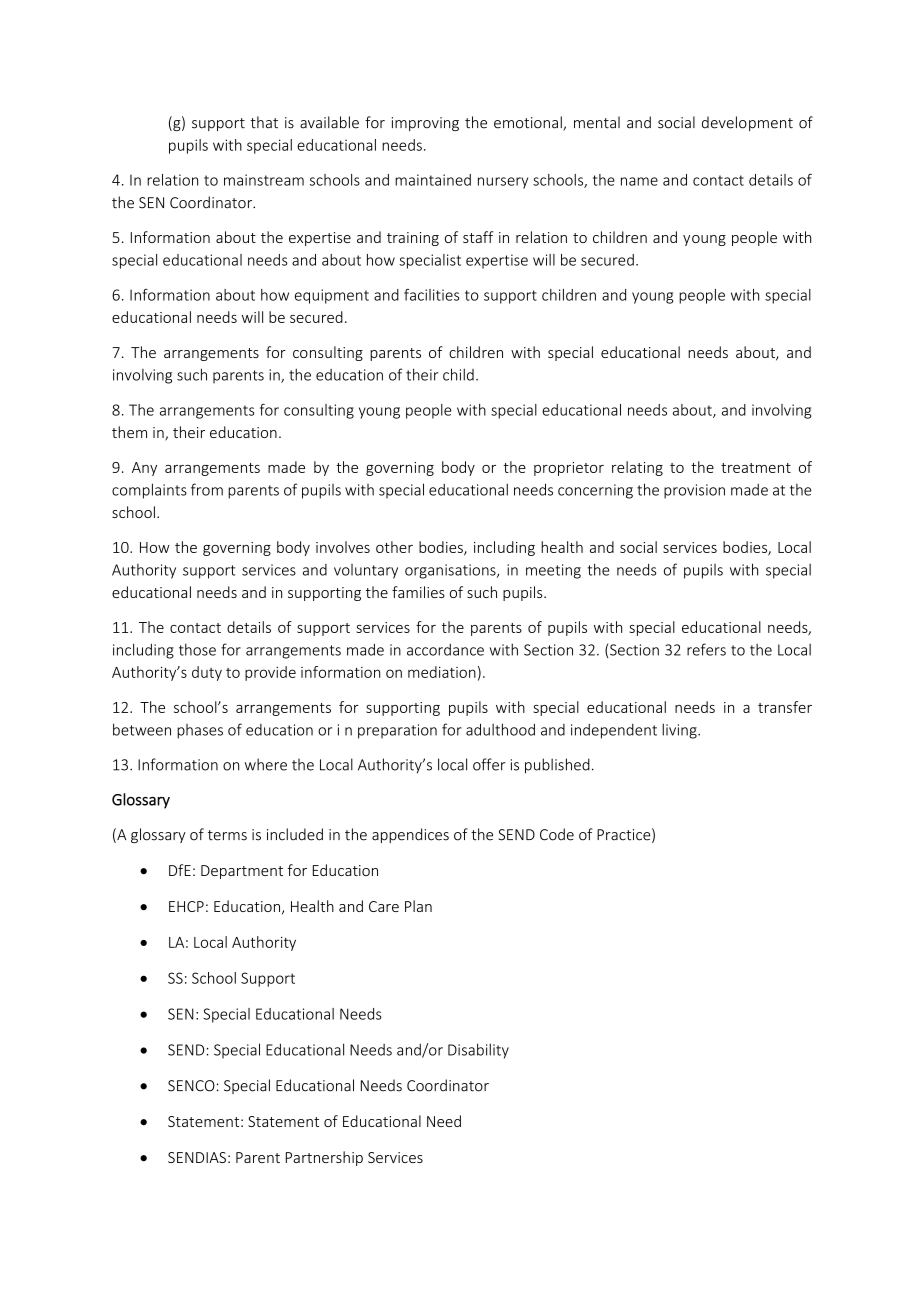 This screenshot has width=924, height=1308. What do you see at coordinates (694, 491) in the screenshot?
I see `provision` at bounding box center [694, 491].
